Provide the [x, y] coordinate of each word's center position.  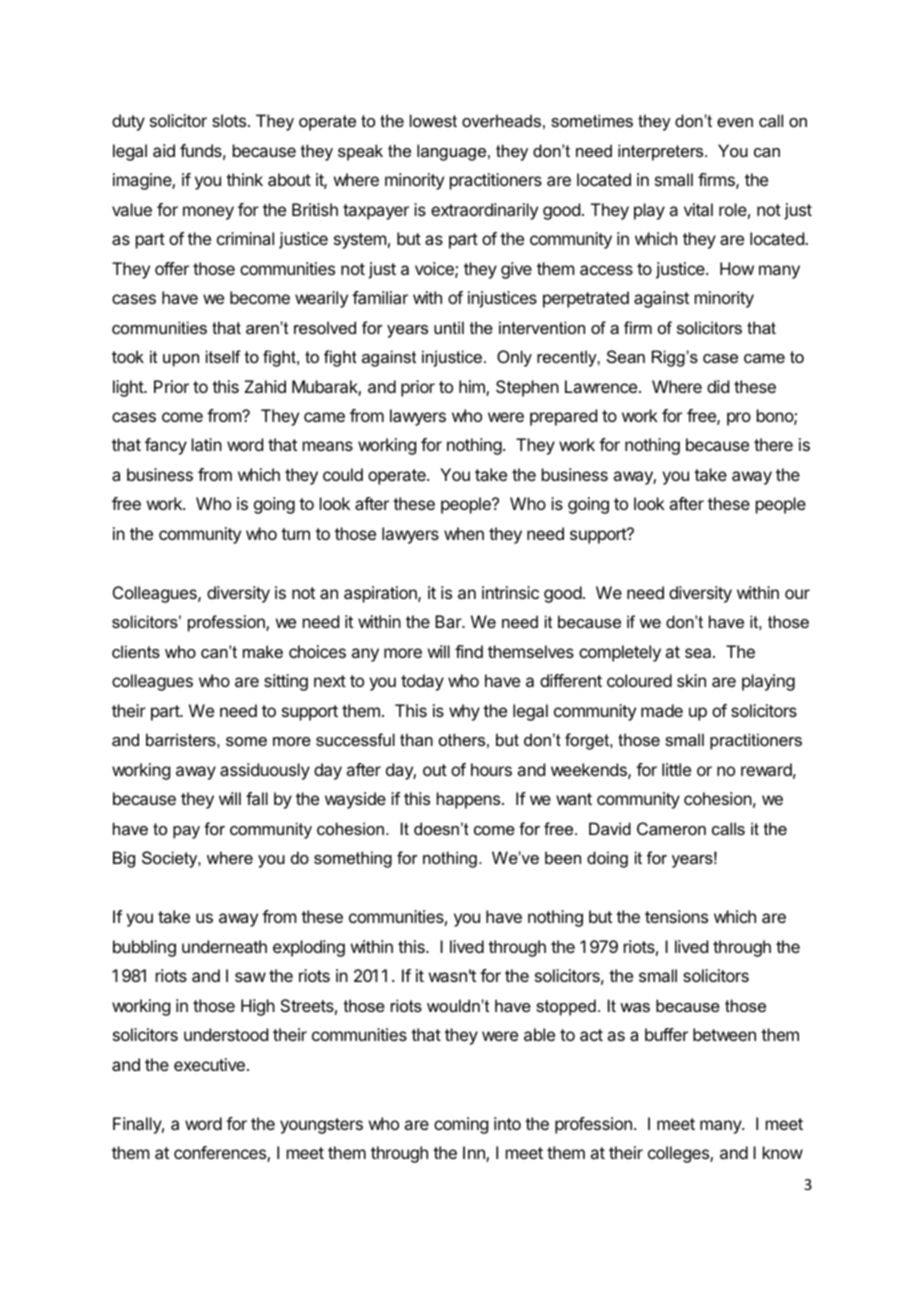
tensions [676, 916]
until [449, 327]
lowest [433, 120]
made [662, 710]
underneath [224, 946]
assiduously [265, 771]
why [464, 712]
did [718, 386]
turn [295, 534]
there [773, 444]
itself [223, 356]
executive [209, 1064]
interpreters [662, 152]
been [563, 857]
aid [164, 150]
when [464, 533]
